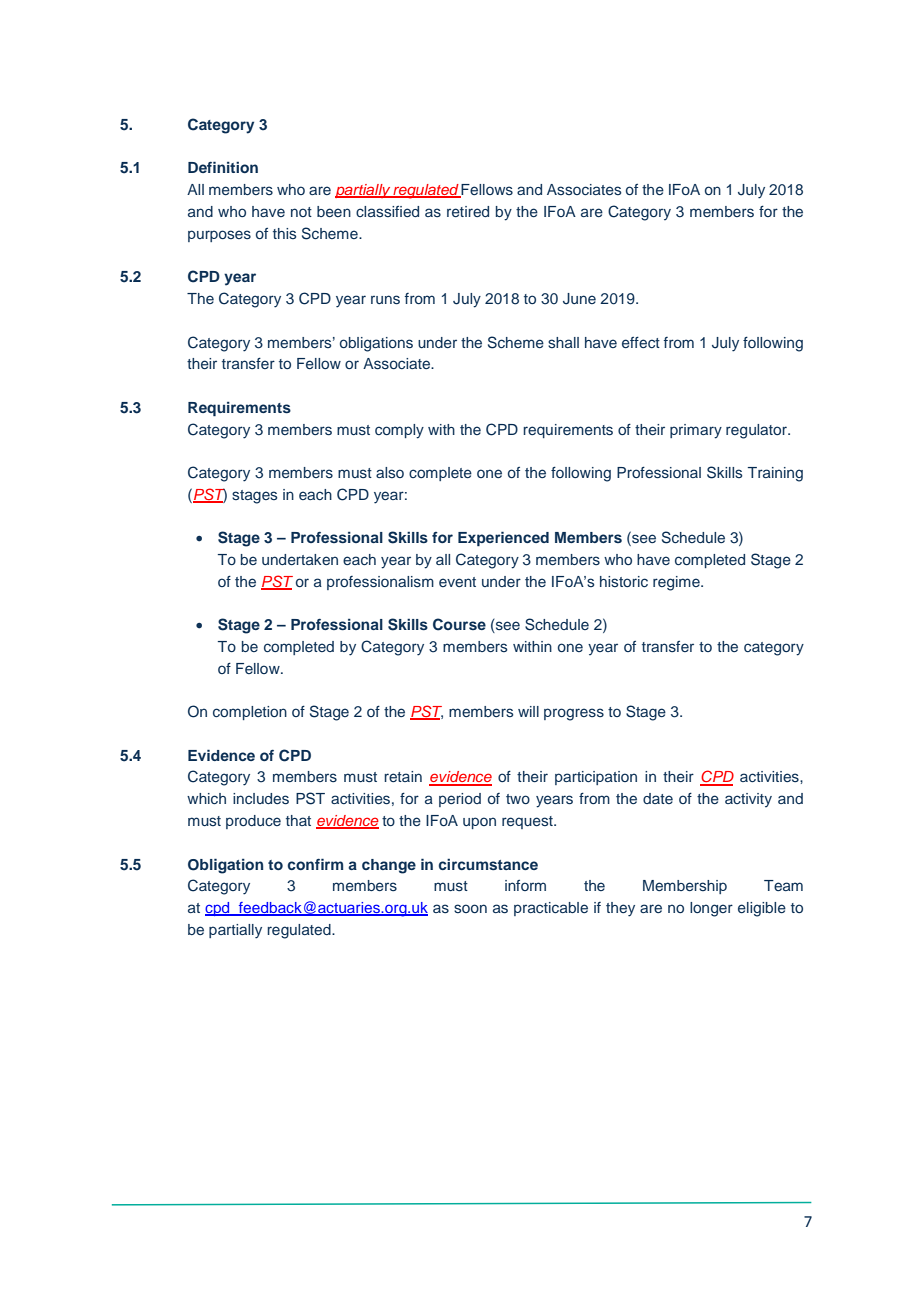 The image size is (924, 1308). I want to click on June, so click(579, 299).
